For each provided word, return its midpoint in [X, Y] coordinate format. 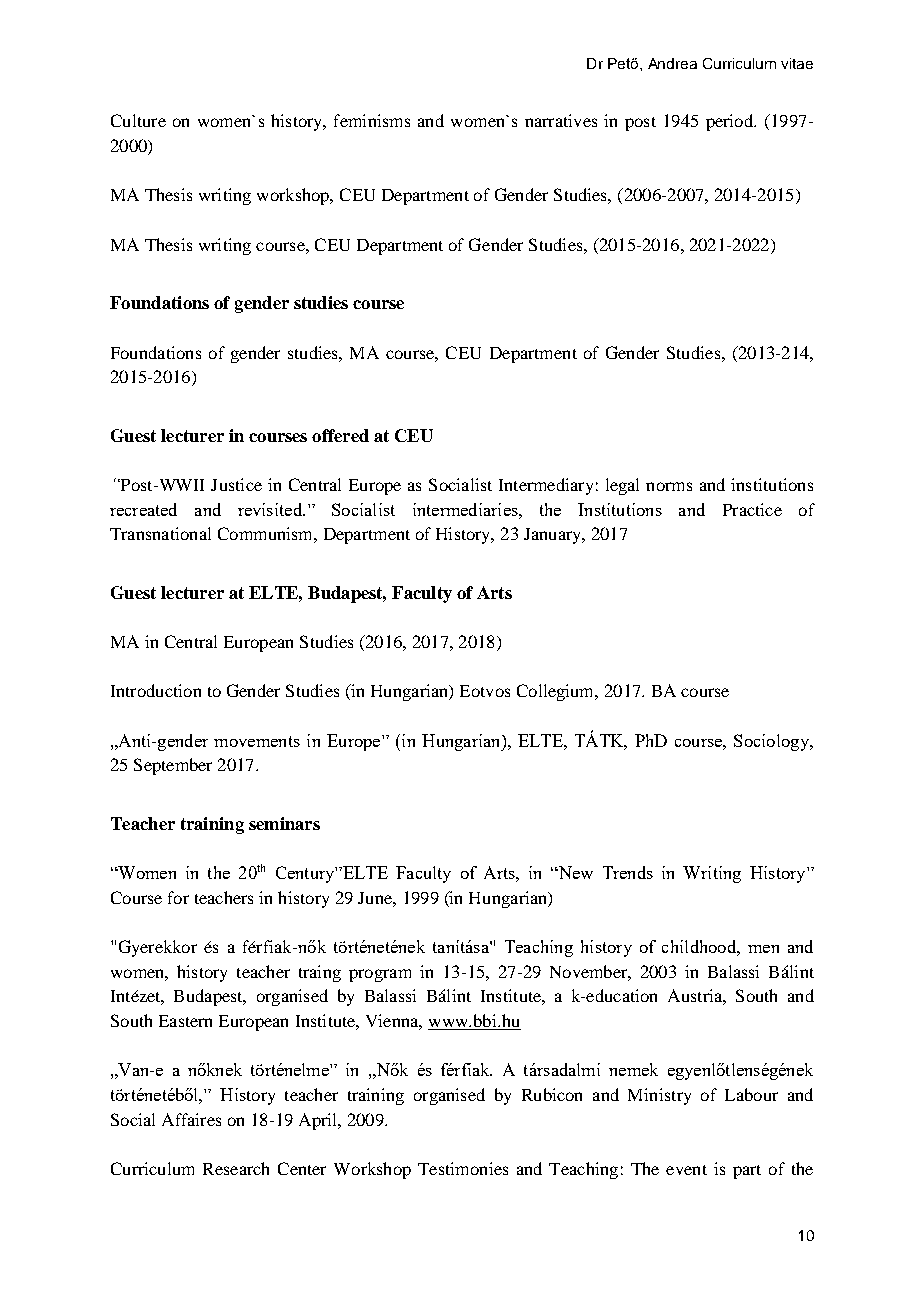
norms [669, 486]
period [730, 122]
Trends [628, 872]
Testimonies [463, 1168]
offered [340, 435]
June [376, 898]
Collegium [557, 692]
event [686, 1170]
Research [236, 1168]
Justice [236, 484]
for [178, 897]
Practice [752, 509]
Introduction [156, 690]
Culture [138, 120]
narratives [561, 120]
